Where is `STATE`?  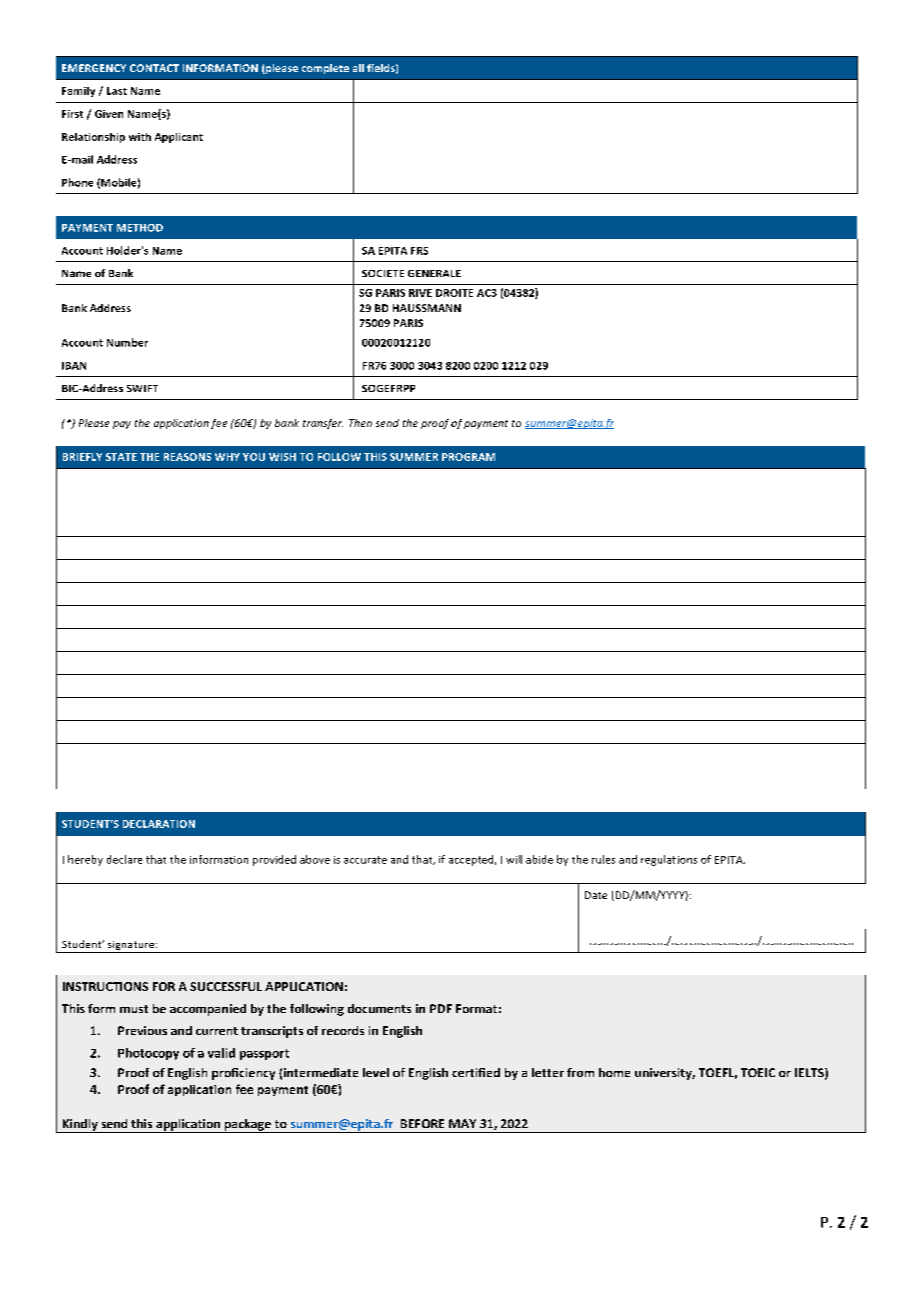
STATE is located at coordinates (121, 457).
